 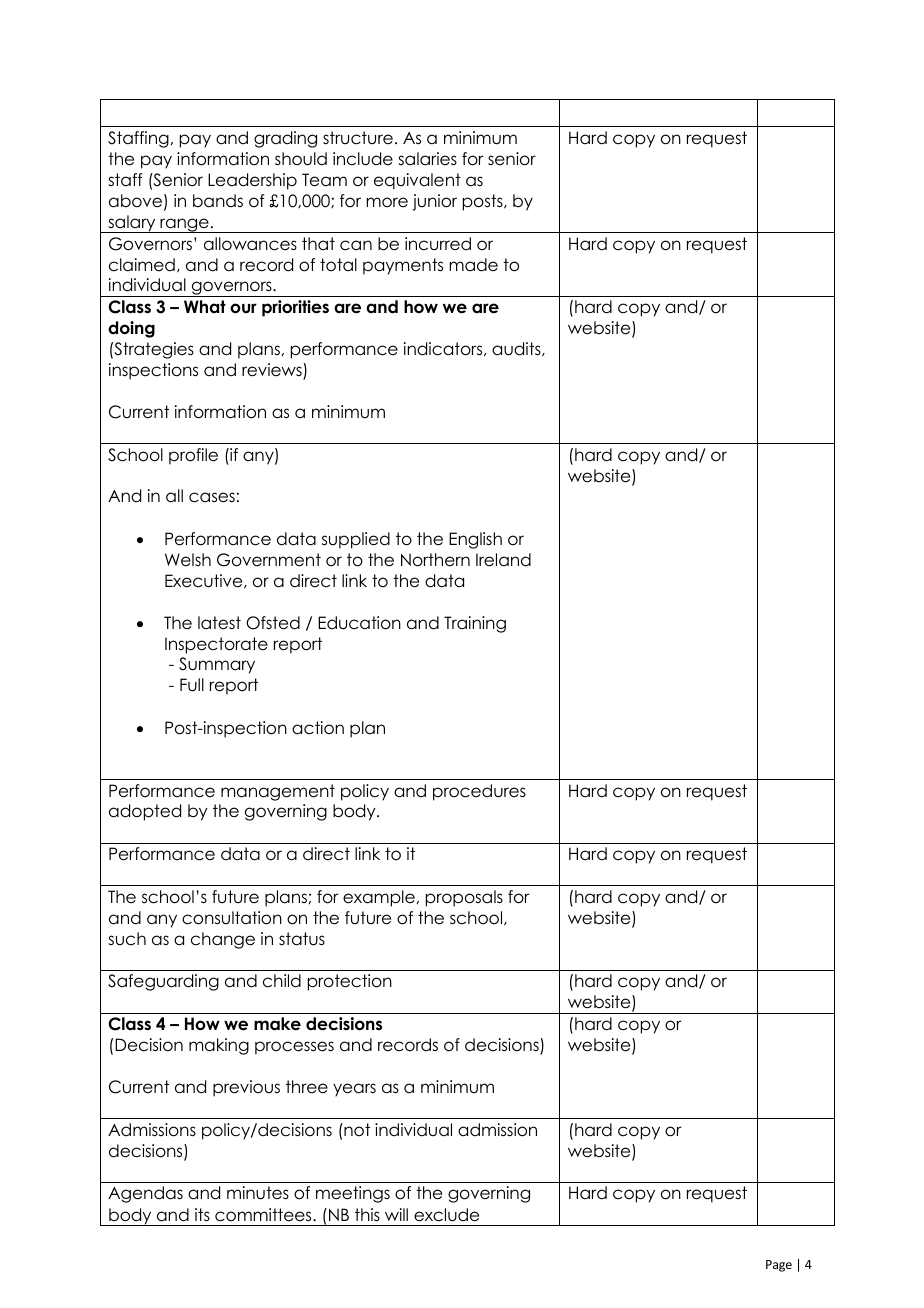 I want to click on bands, so click(x=218, y=201).
